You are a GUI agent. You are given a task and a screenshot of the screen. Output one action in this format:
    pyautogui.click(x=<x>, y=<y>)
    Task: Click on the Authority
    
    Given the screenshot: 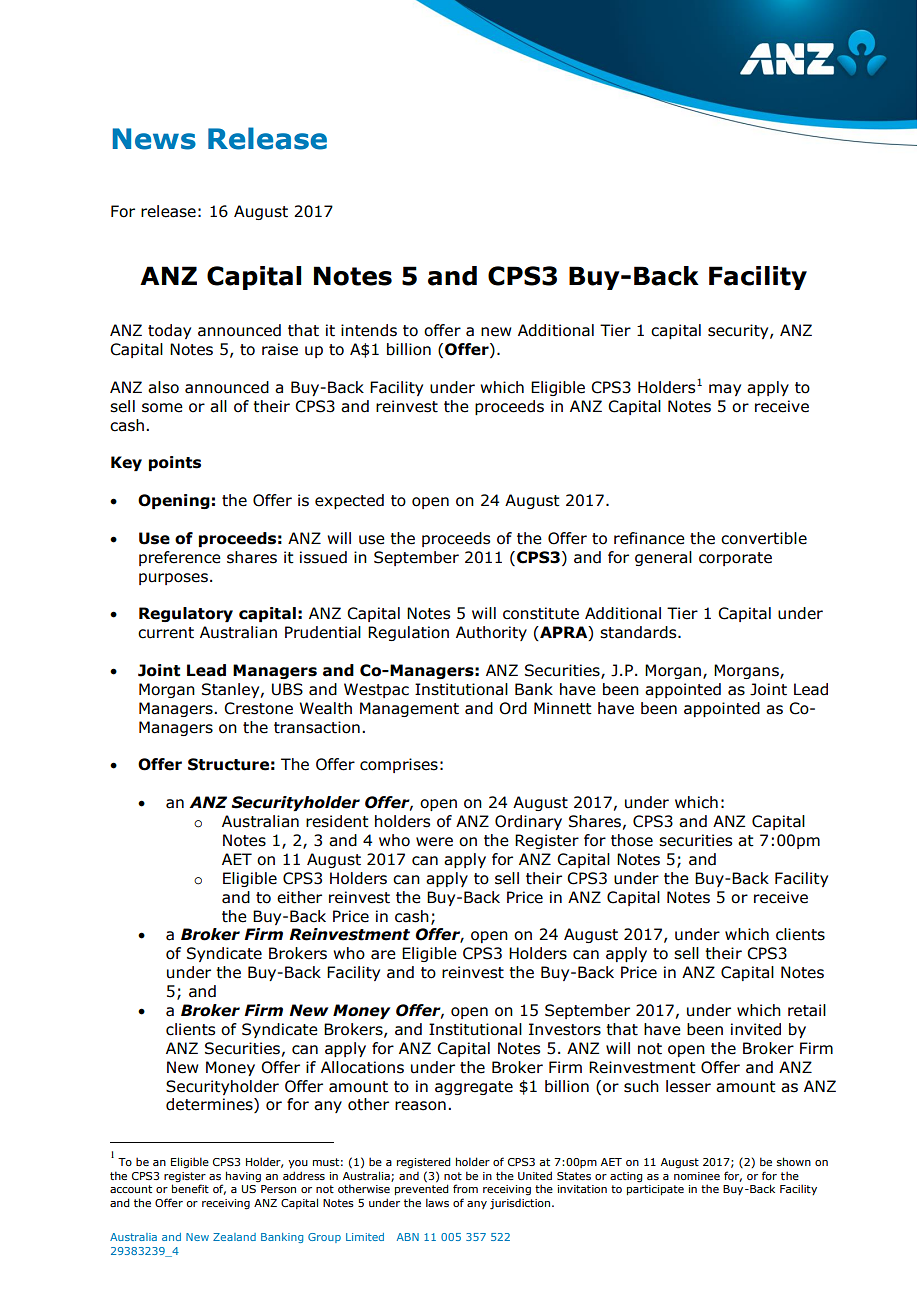 What is the action you would take?
    pyautogui.click(x=491, y=633)
